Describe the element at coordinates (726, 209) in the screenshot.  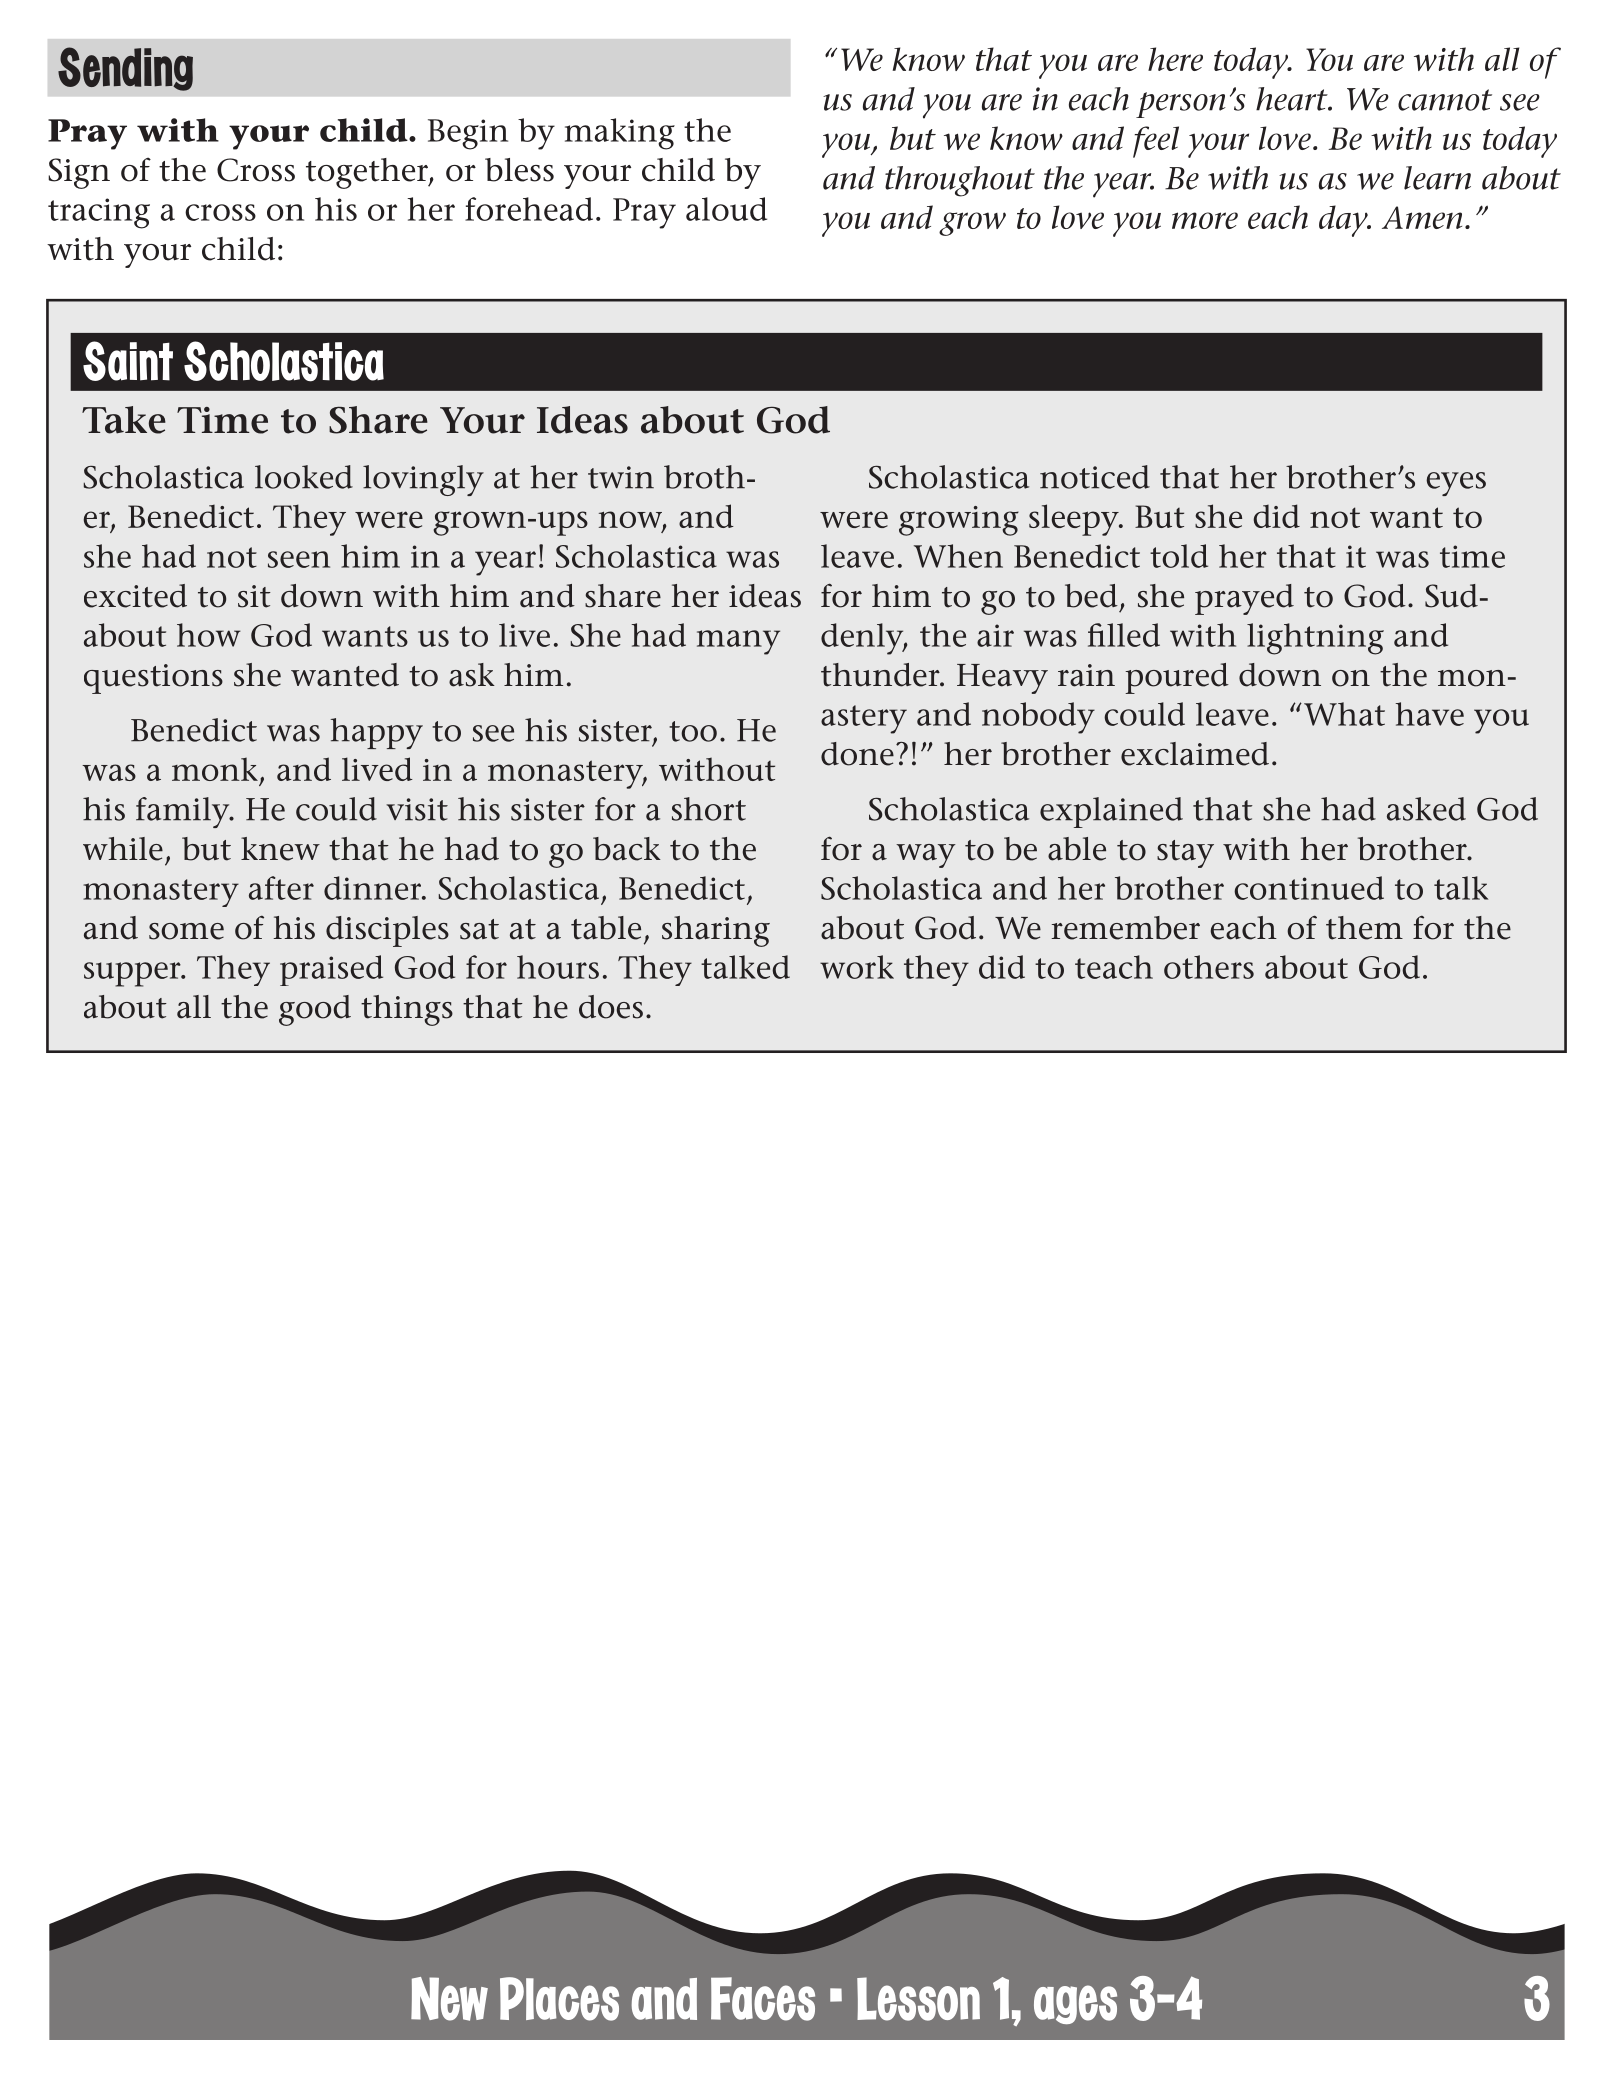
I see `aloud` at that location.
